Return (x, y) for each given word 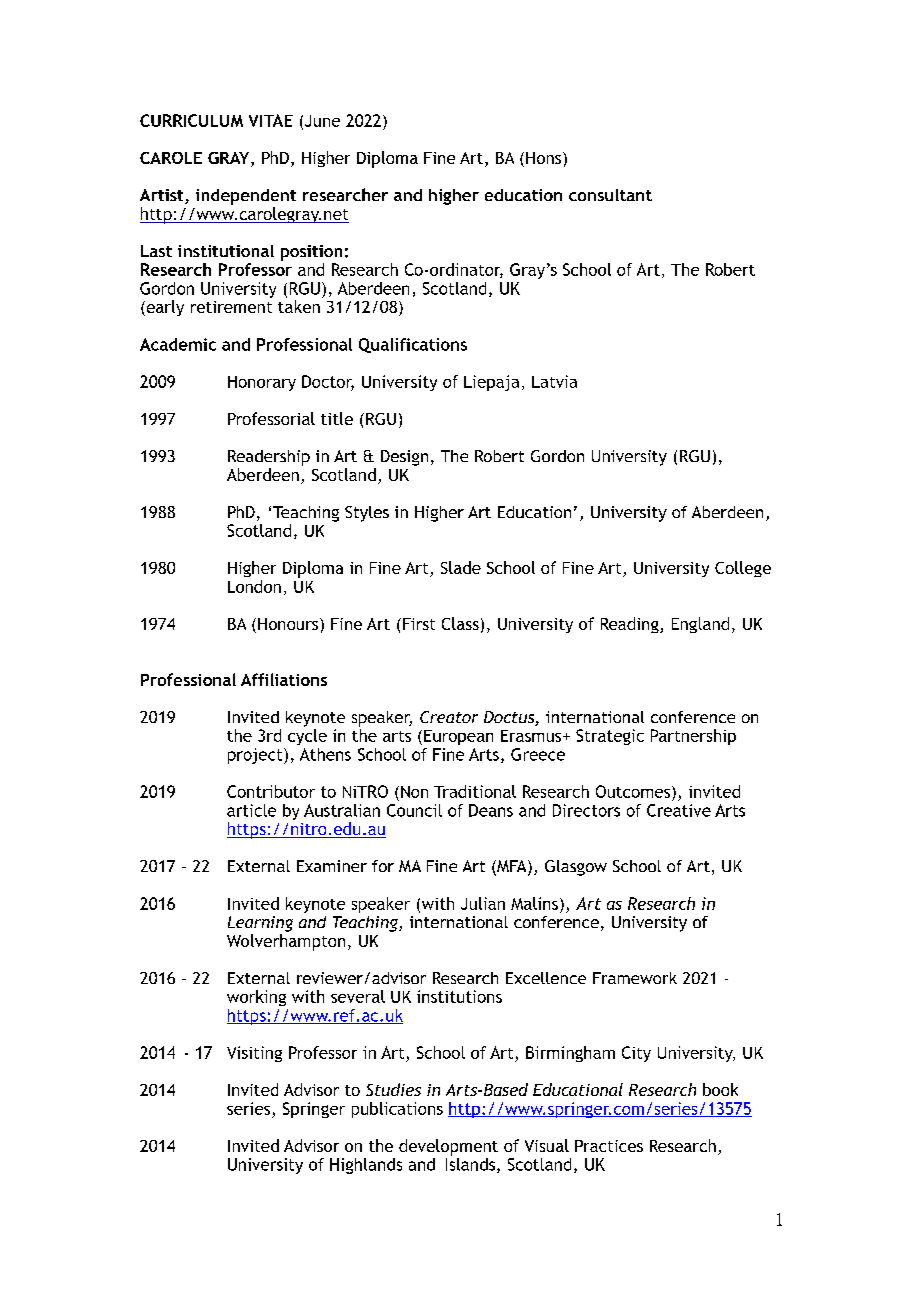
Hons (545, 158)
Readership (269, 458)
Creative (679, 810)
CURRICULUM (191, 120)
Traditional (475, 791)
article (251, 810)
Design (404, 458)
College (743, 569)
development (448, 1147)
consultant (610, 195)
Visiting (254, 1054)
